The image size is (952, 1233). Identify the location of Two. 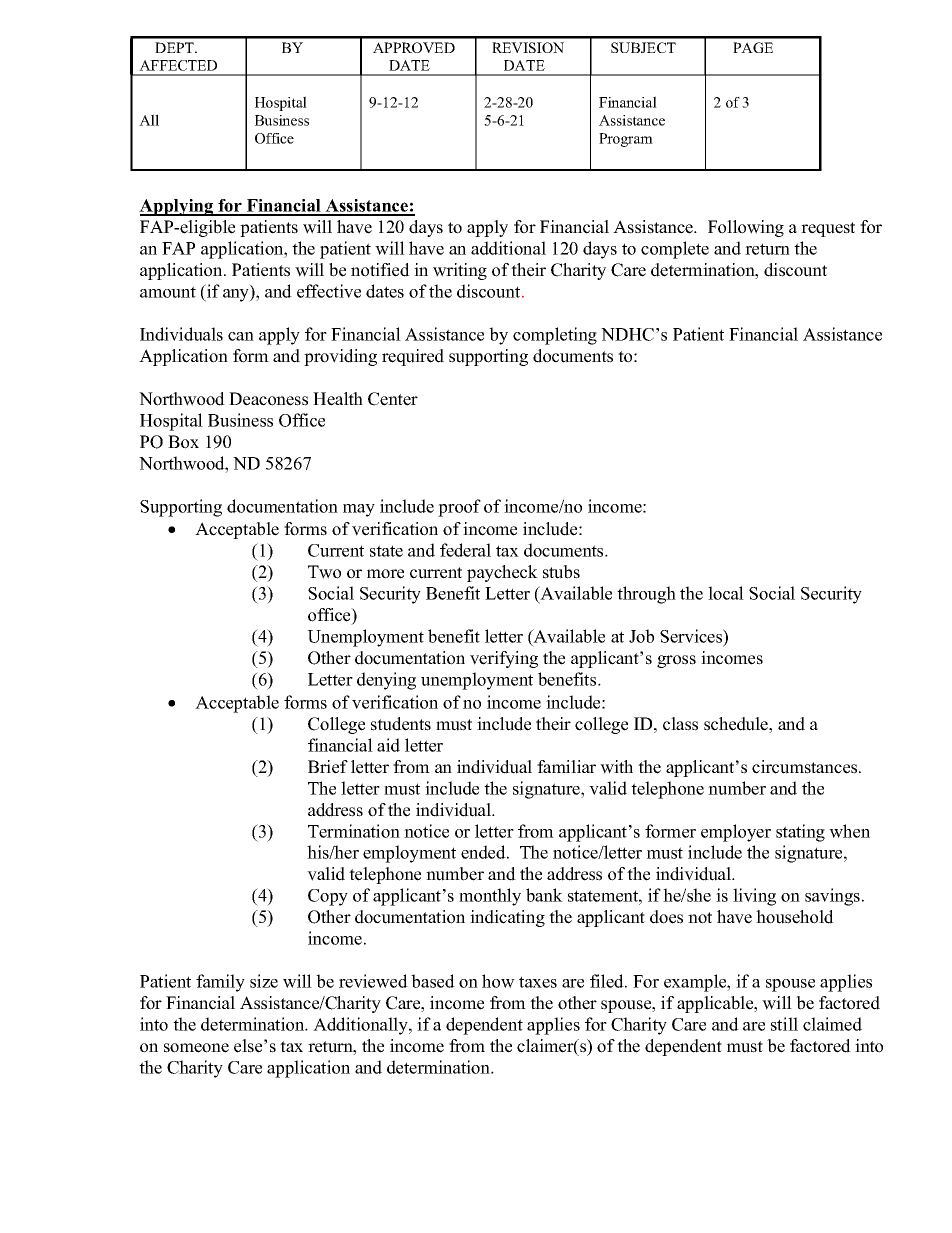
(324, 572).
